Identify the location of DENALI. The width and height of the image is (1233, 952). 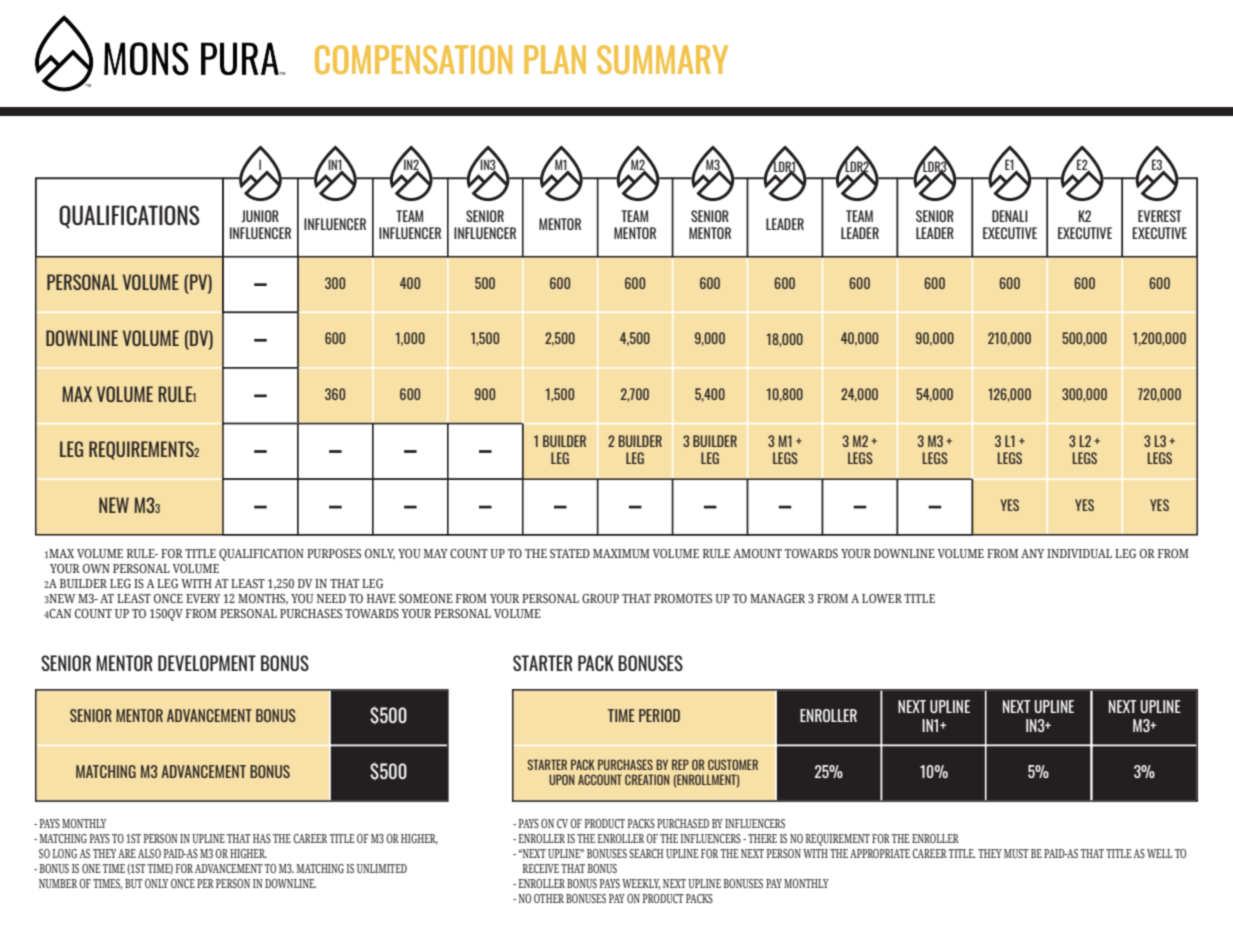
(1010, 216).
